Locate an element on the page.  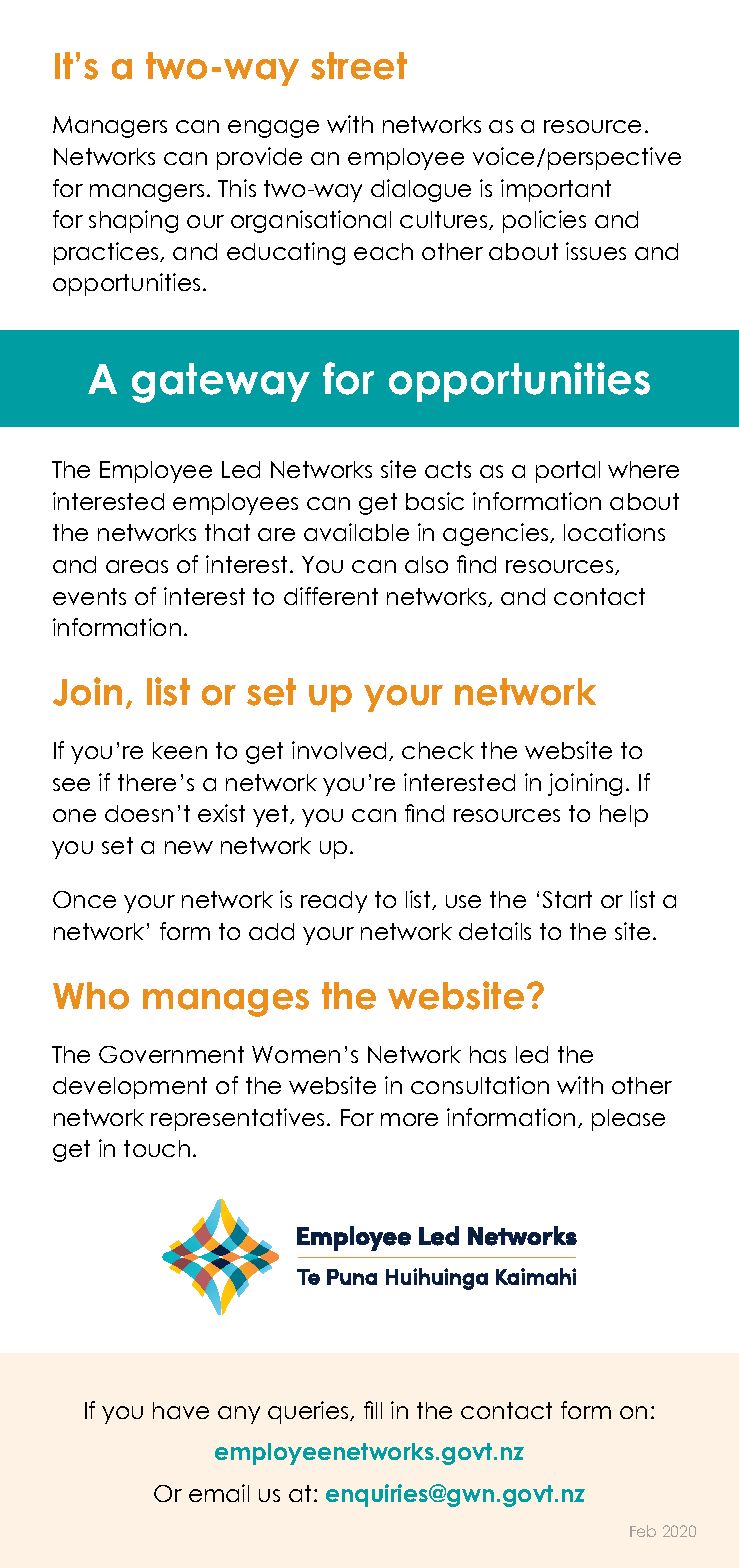
portal is located at coordinates (568, 472).
